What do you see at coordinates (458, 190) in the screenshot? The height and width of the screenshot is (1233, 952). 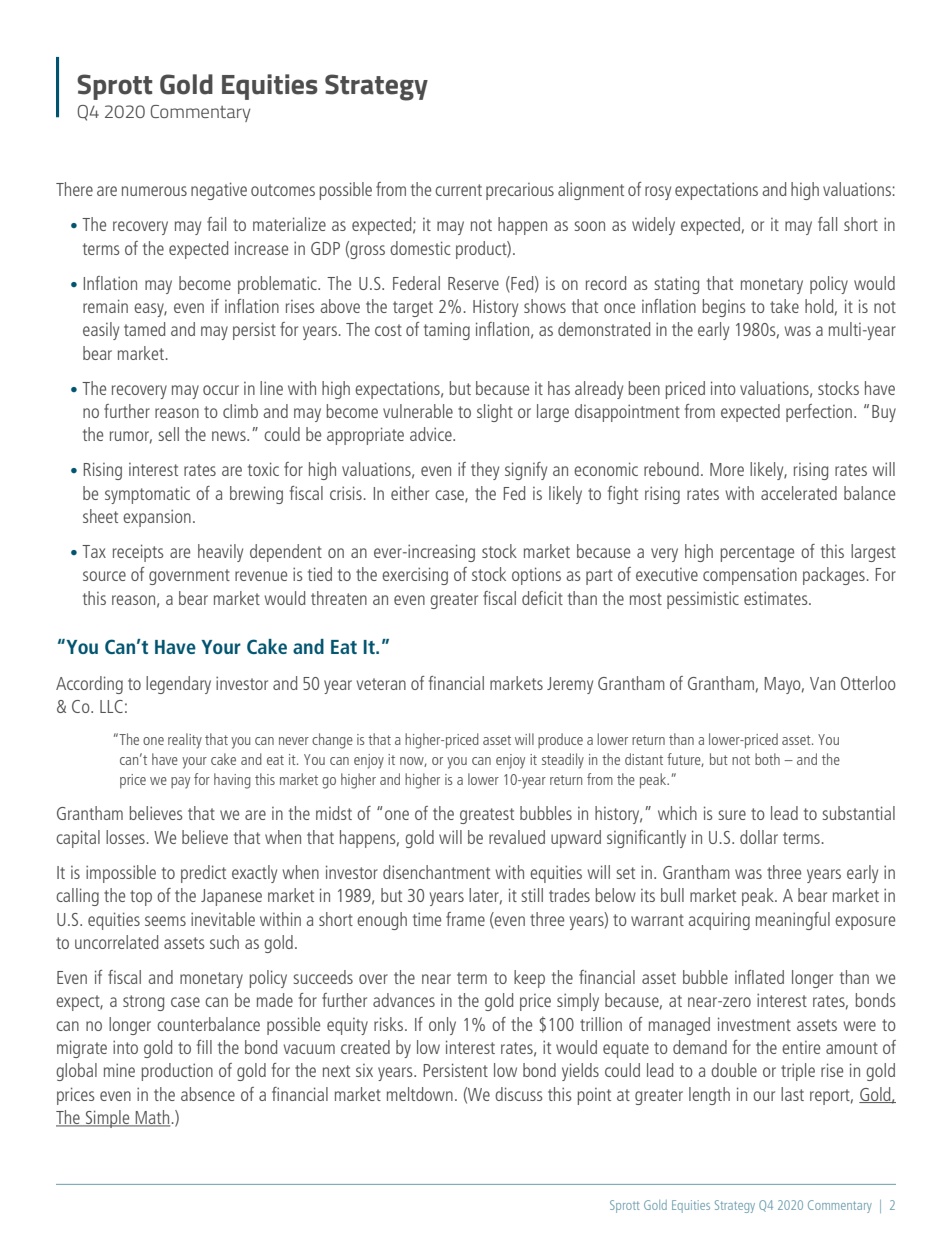 I see `current` at bounding box center [458, 190].
